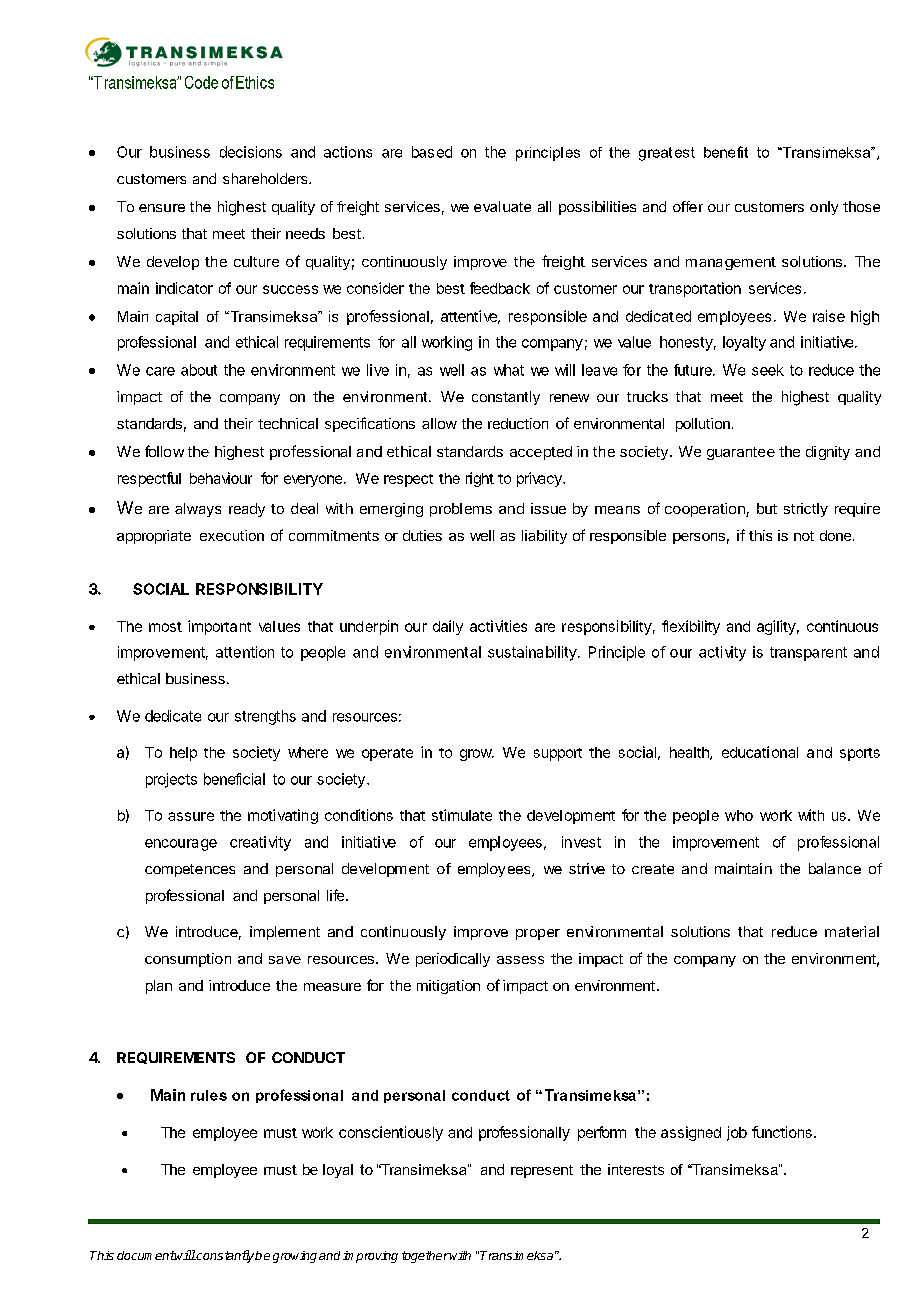 Image resolution: width=924 pixels, height=1308 pixels. What do you see at coordinates (146, 1255) in the image?
I see `document` at bounding box center [146, 1255].
